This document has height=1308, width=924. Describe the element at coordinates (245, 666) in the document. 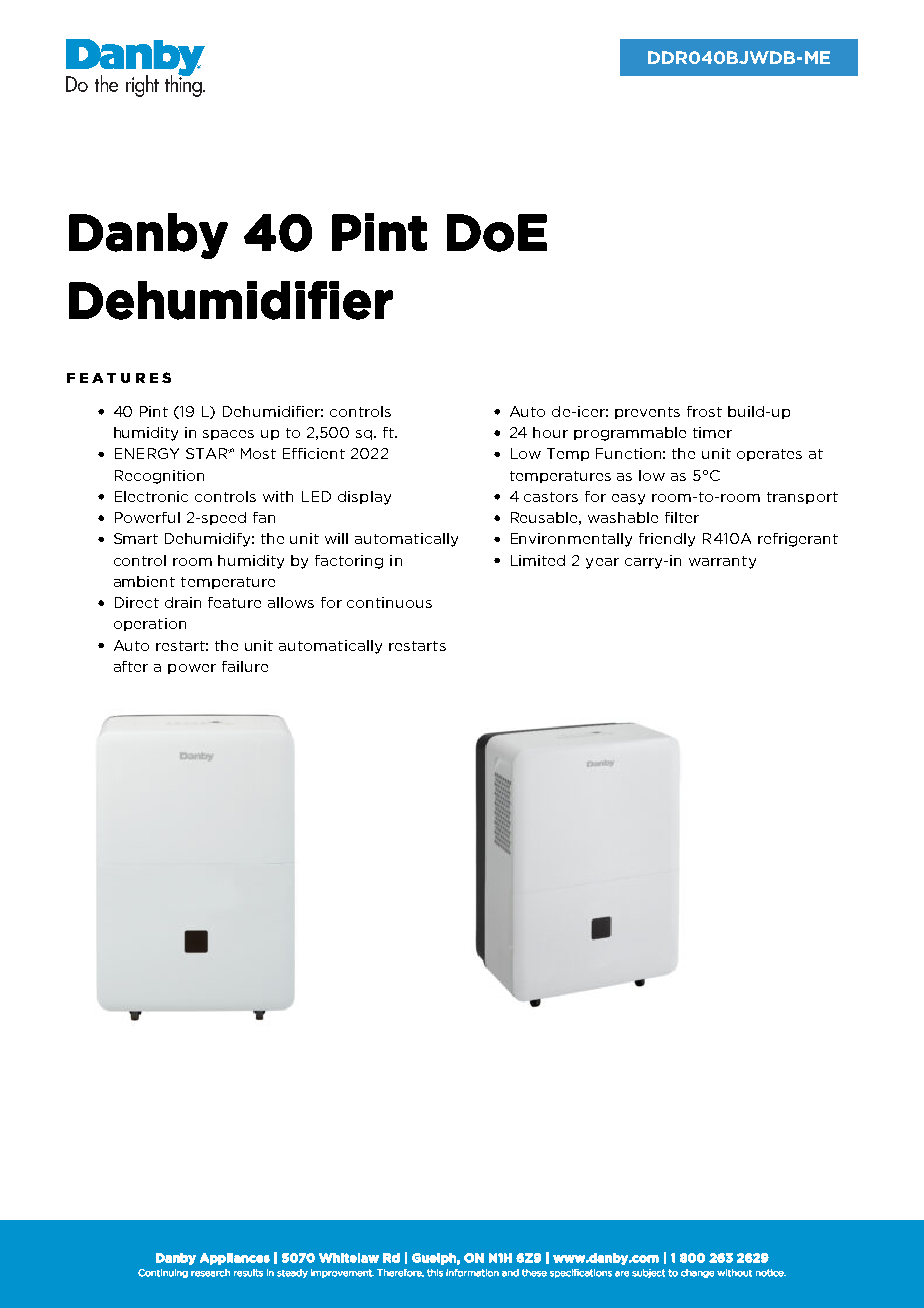

I see `failure` at that location.
